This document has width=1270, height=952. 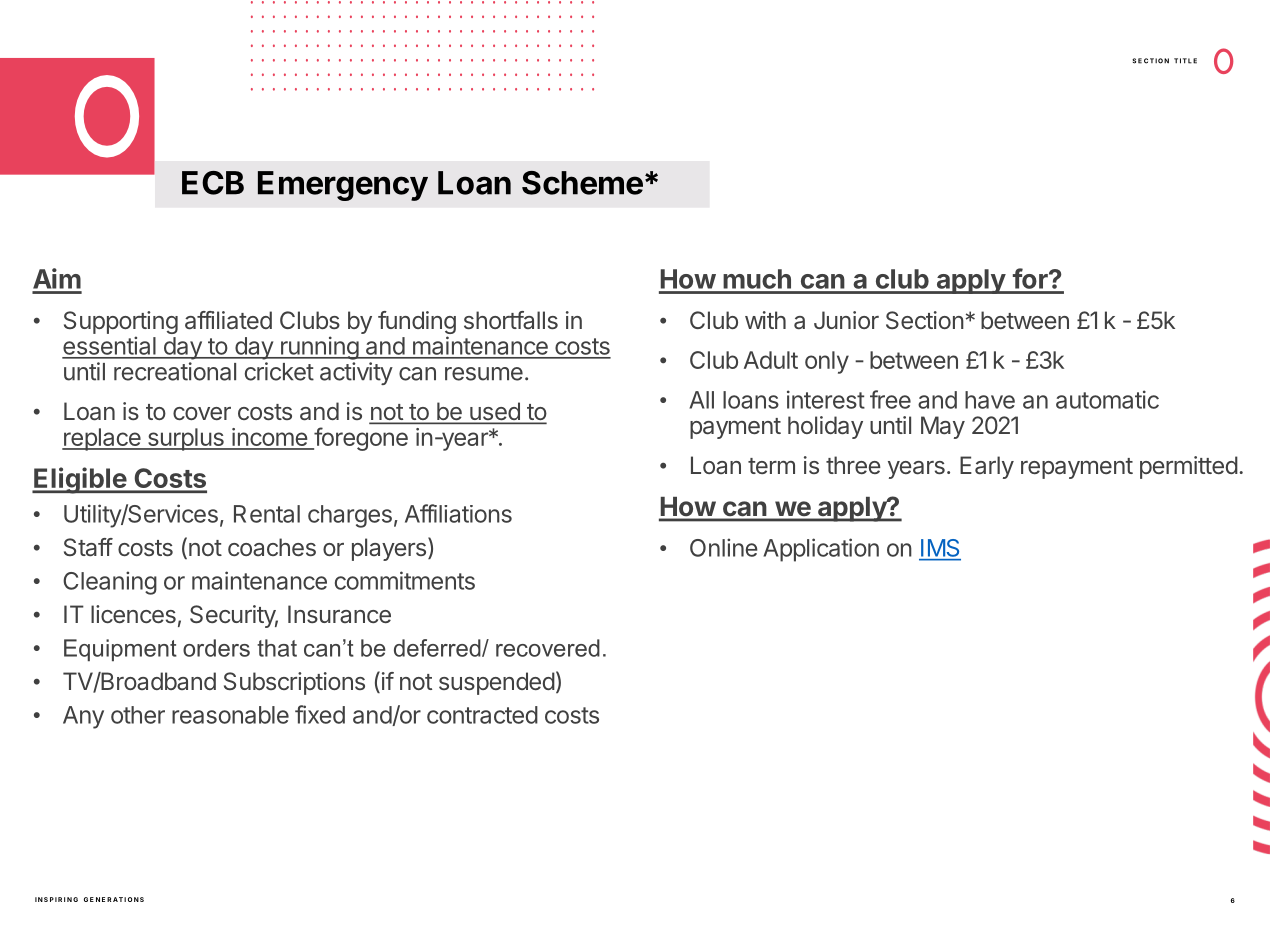 What do you see at coordinates (724, 547) in the document?
I see `Online` at bounding box center [724, 547].
